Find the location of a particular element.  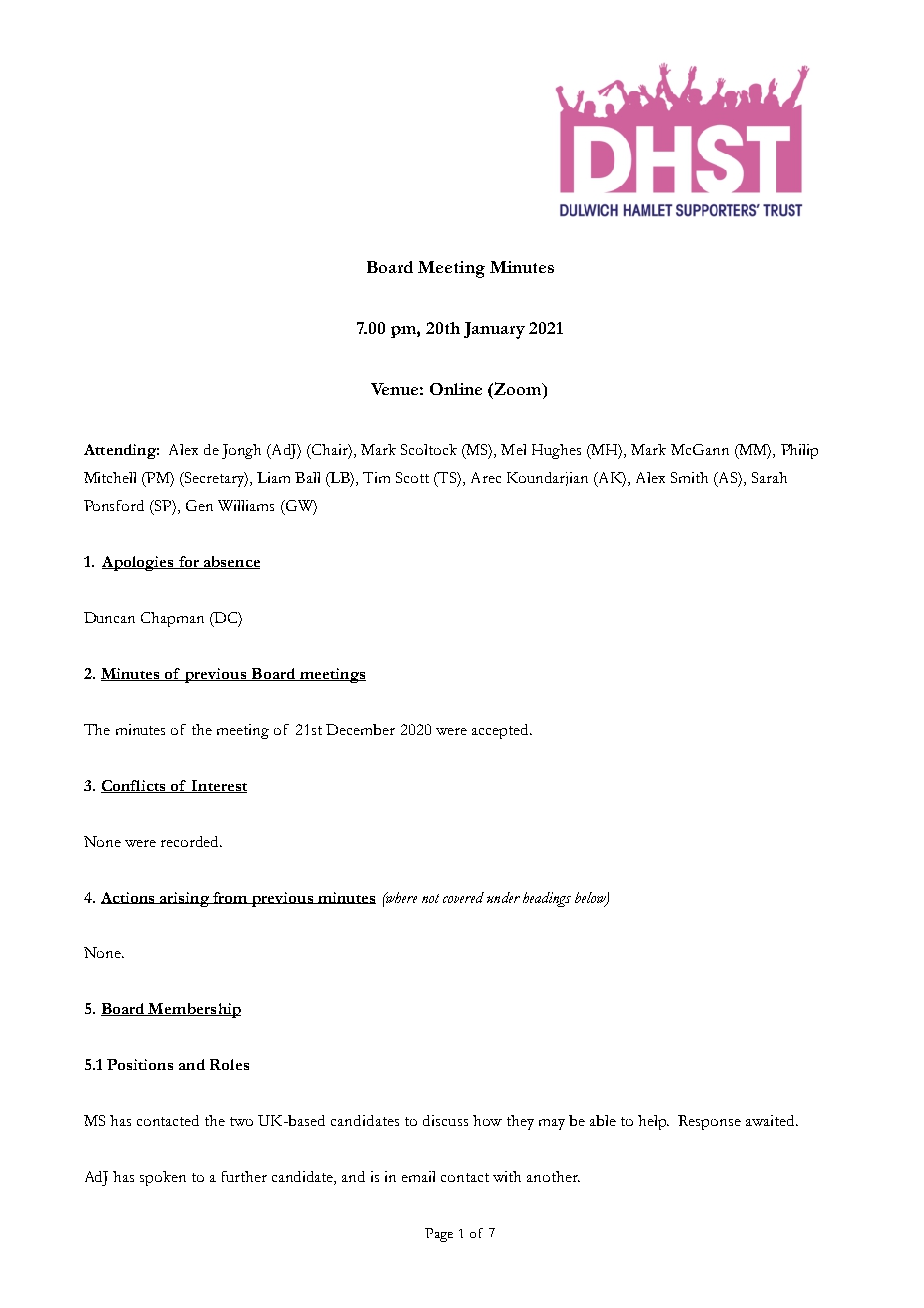

Secretary is located at coordinates (215, 479).
